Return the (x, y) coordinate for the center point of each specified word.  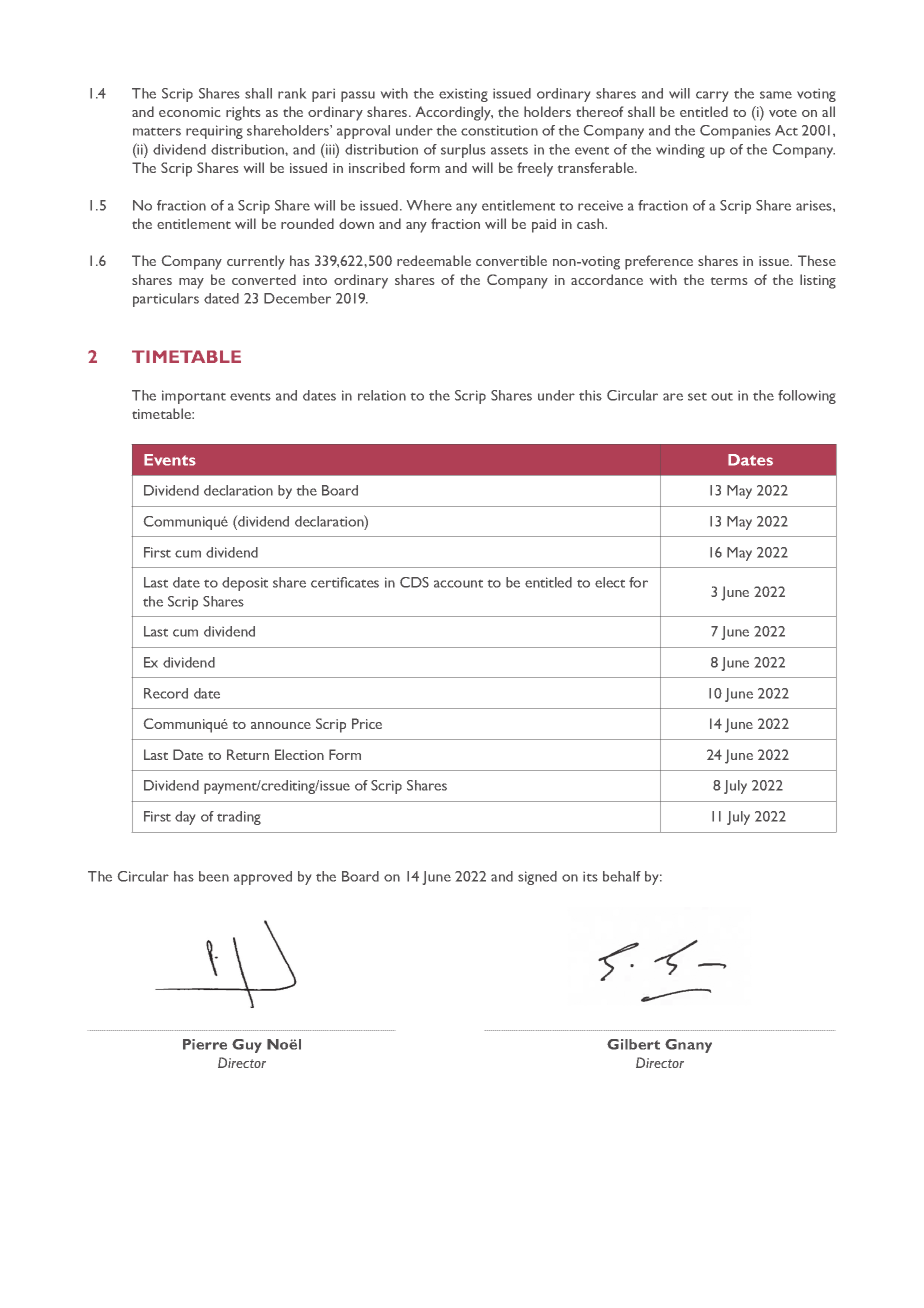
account (458, 584)
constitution (499, 130)
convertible (511, 260)
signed (537, 878)
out (722, 397)
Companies (735, 132)
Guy (247, 1046)
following (807, 397)
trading (239, 818)
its (590, 877)
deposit (245, 584)
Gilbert (633, 1044)
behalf (622, 876)
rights (243, 113)
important (194, 397)
